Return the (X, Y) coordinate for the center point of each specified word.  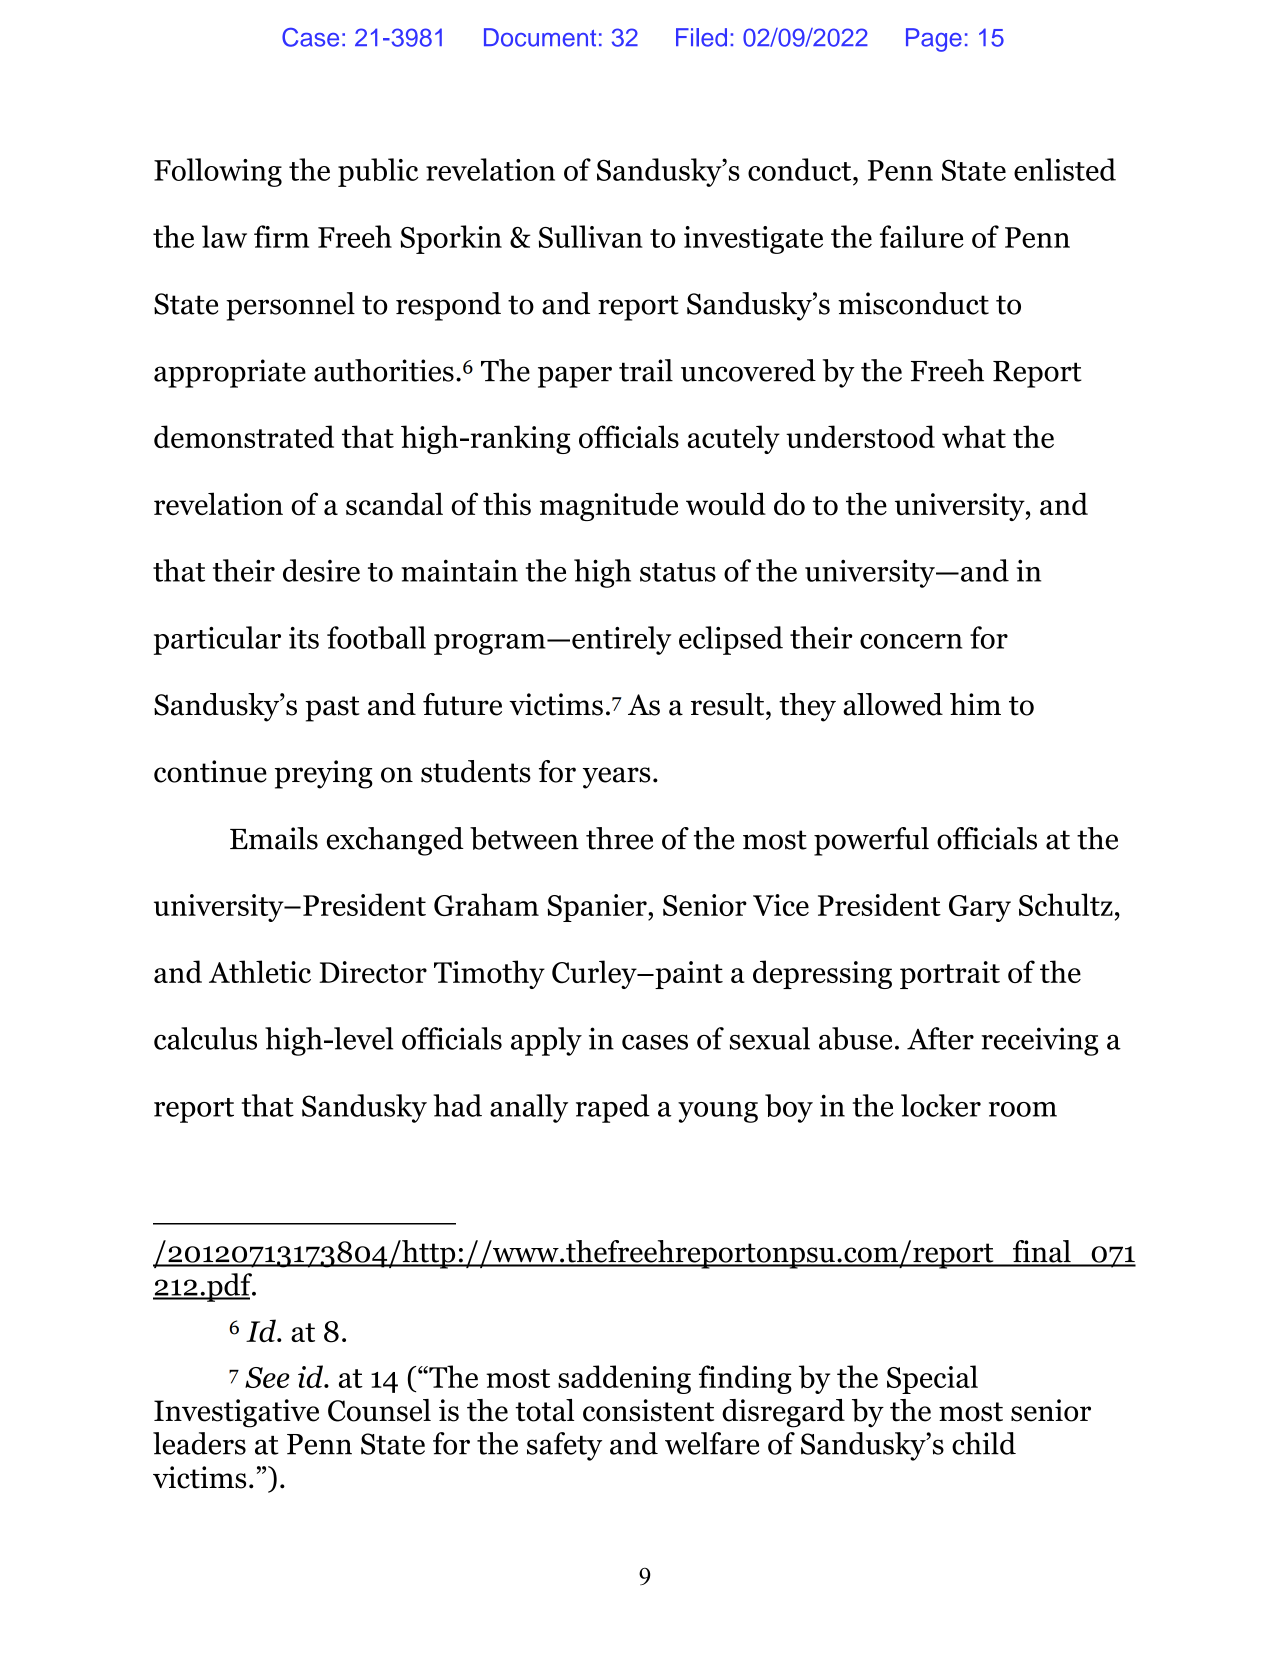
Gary (980, 908)
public (378, 172)
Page (934, 40)
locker (941, 1105)
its (304, 638)
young (718, 1112)
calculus (205, 1038)
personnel (290, 306)
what (974, 436)
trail (646, 370)
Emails (274, 838)
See (267, 1377)
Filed (701, 37)
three (619, 838)
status (678, 572)
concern (911, 641)
